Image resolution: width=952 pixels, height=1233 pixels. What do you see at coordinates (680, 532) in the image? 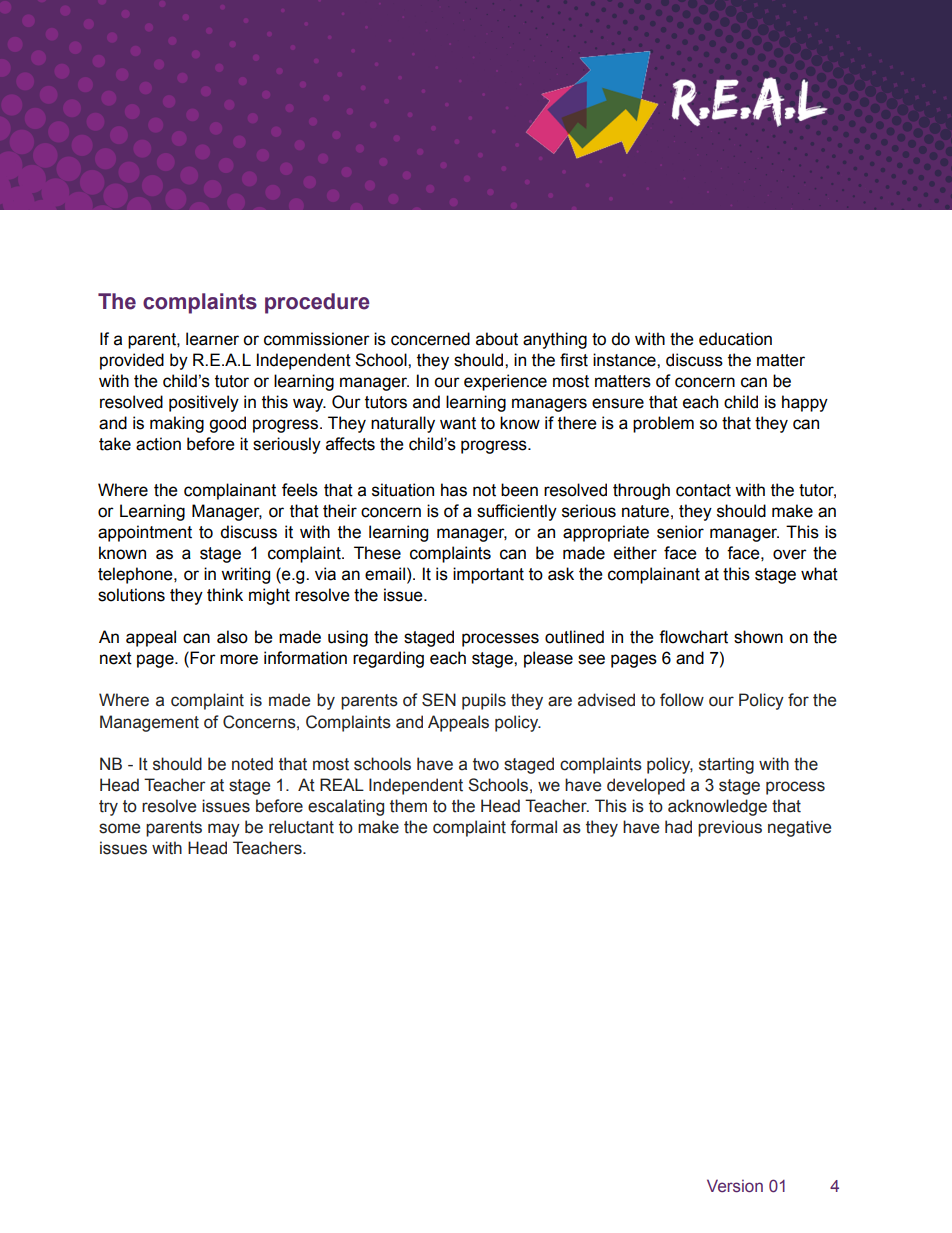
I see `senior` at bounding box center [680, 532].
